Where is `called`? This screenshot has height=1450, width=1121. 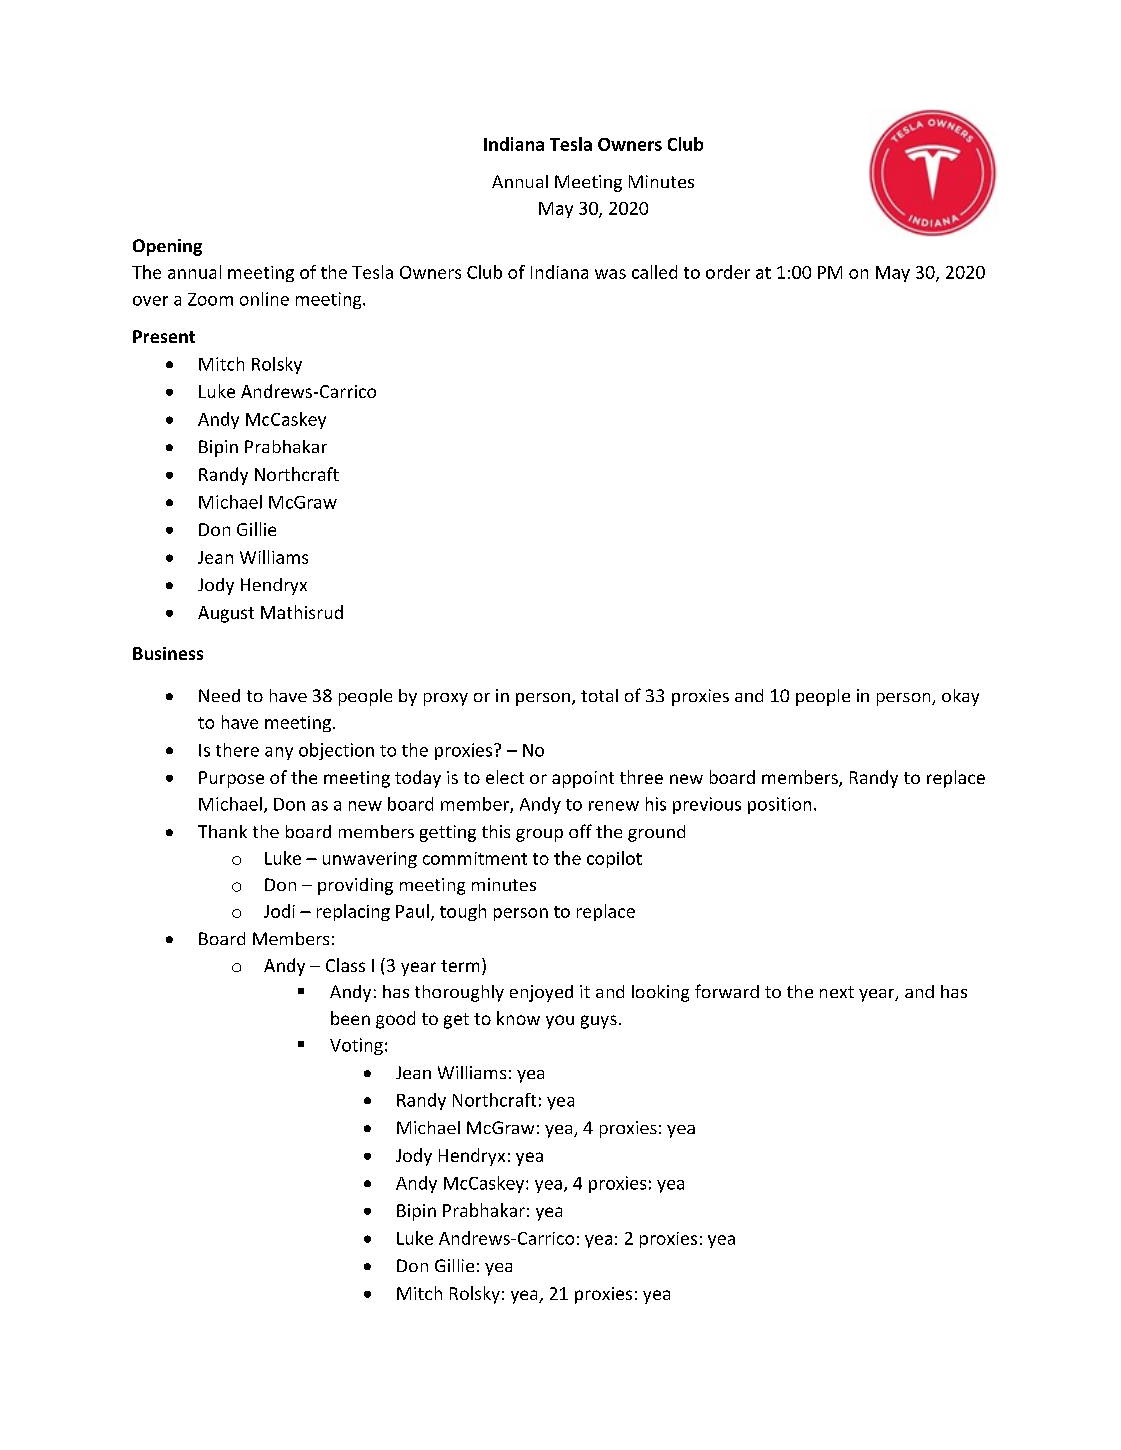 called is located at coordinates (654, 272).
